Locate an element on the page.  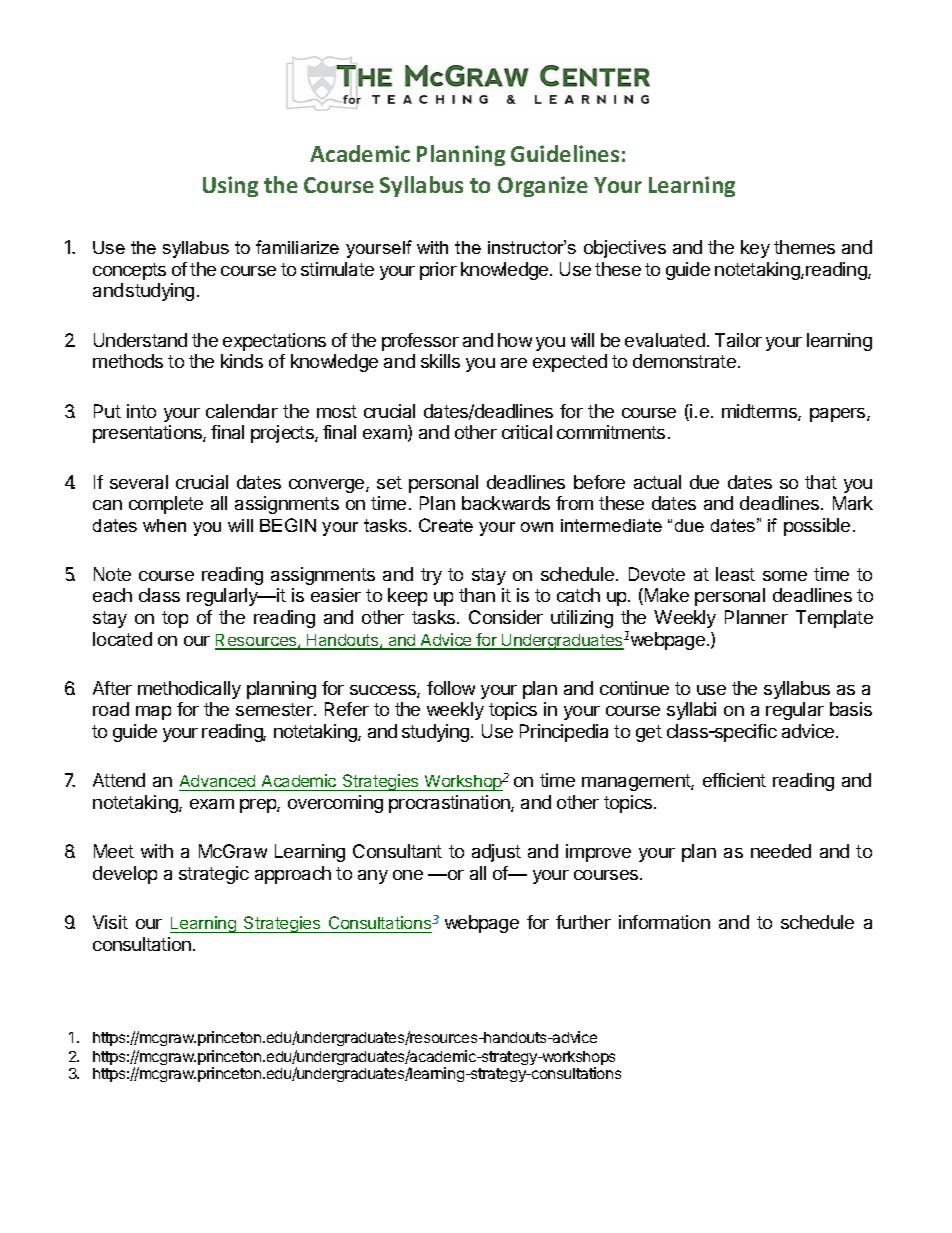
into is located at coordinates (141, 411).
